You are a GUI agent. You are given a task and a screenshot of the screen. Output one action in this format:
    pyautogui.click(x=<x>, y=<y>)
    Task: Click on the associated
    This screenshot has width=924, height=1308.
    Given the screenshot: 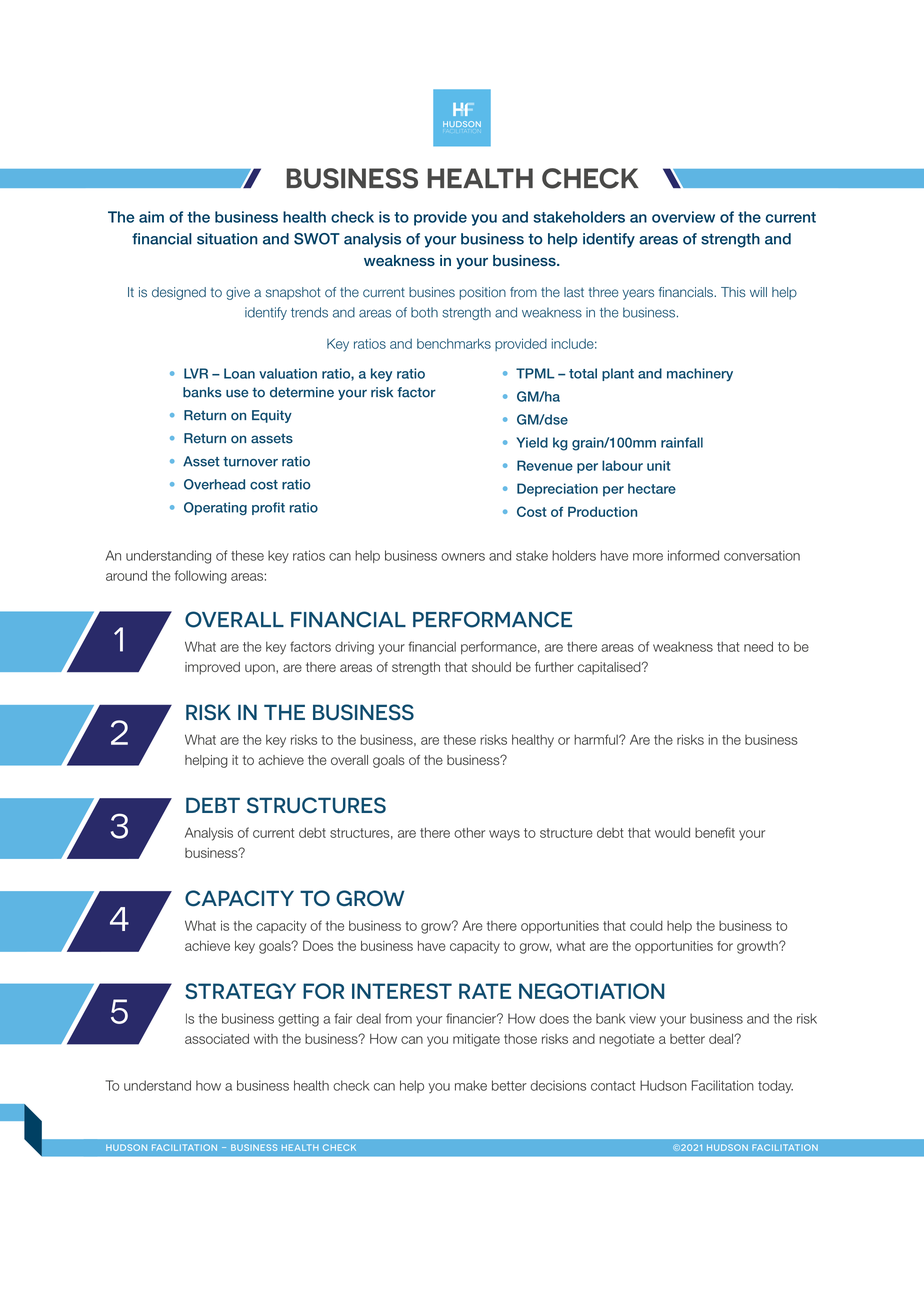 What is the action you would take?
    pyautogui.click(x=217, y=1039)
